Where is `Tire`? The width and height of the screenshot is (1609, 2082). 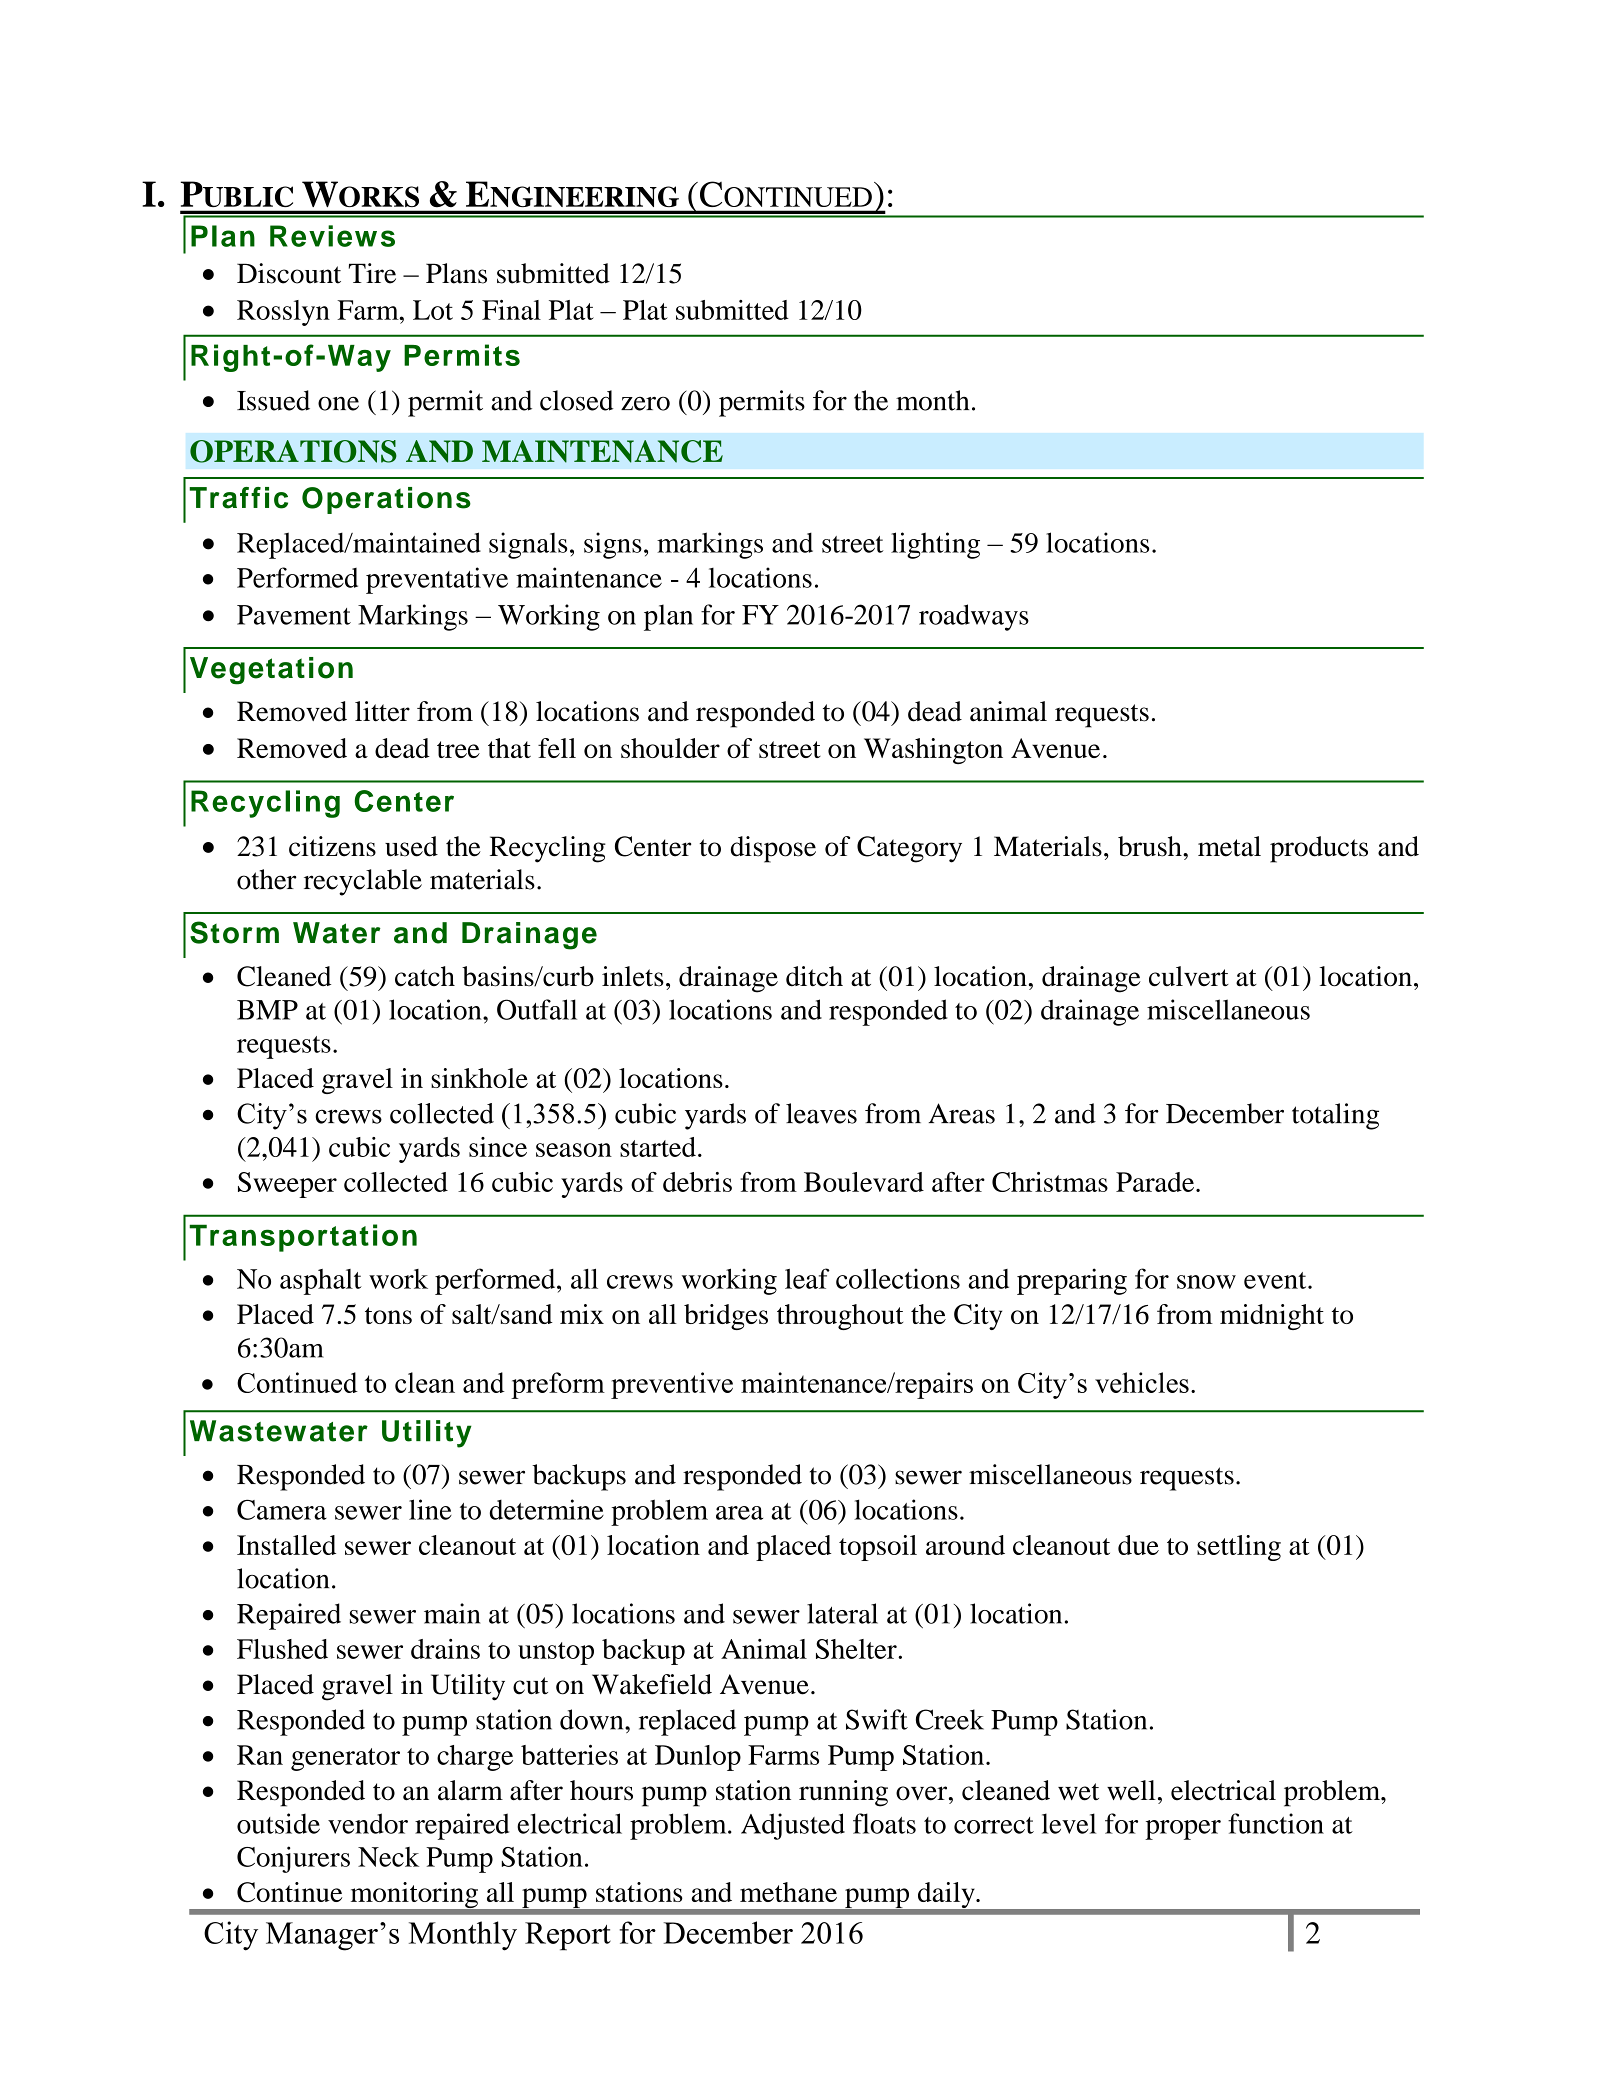
Tire is located at coordinates (372, 273).
